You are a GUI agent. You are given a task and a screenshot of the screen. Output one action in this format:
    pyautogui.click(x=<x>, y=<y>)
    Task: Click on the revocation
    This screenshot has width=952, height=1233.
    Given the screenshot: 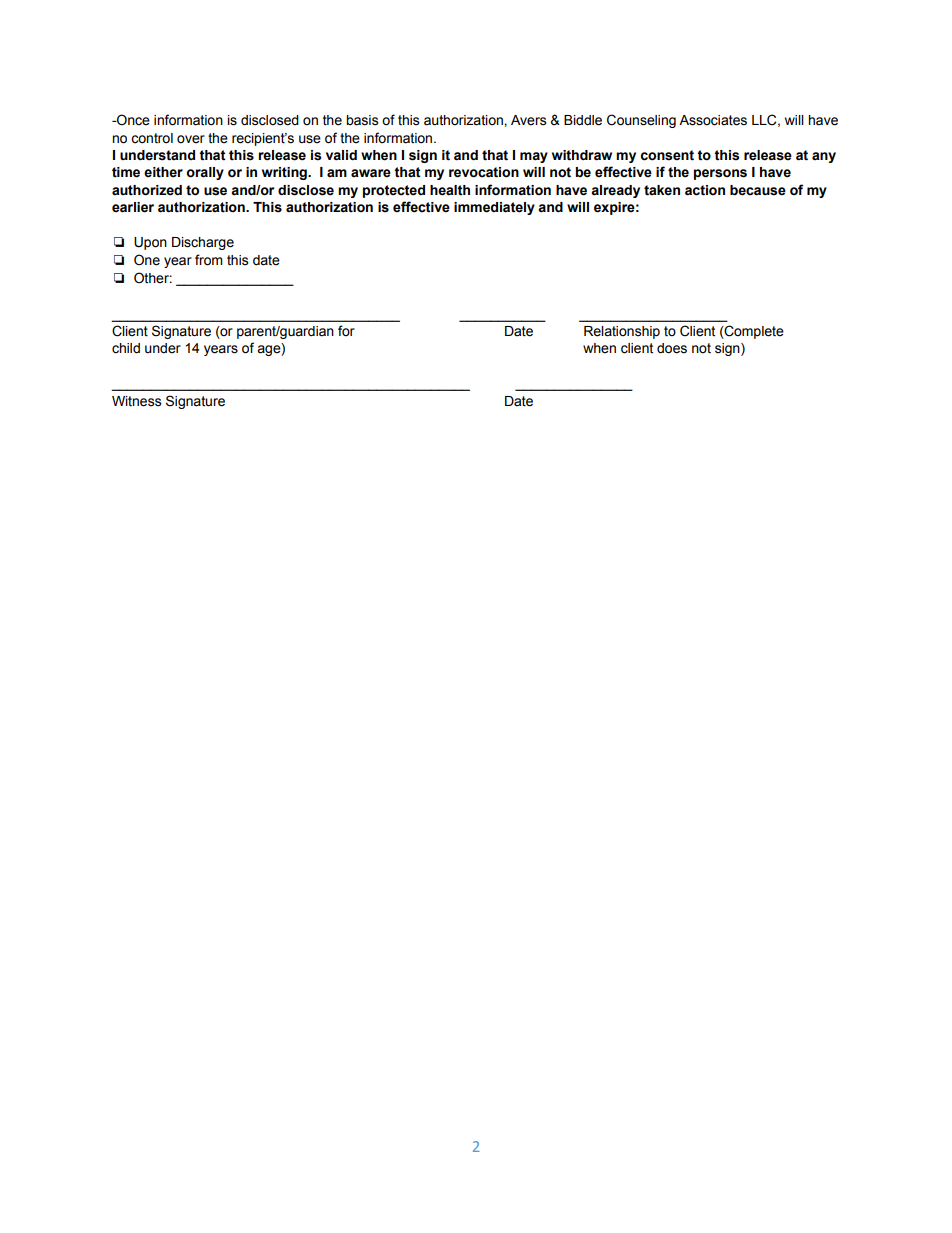 What is the action you would take?
    pyautogui.click(x=484, y=172)
